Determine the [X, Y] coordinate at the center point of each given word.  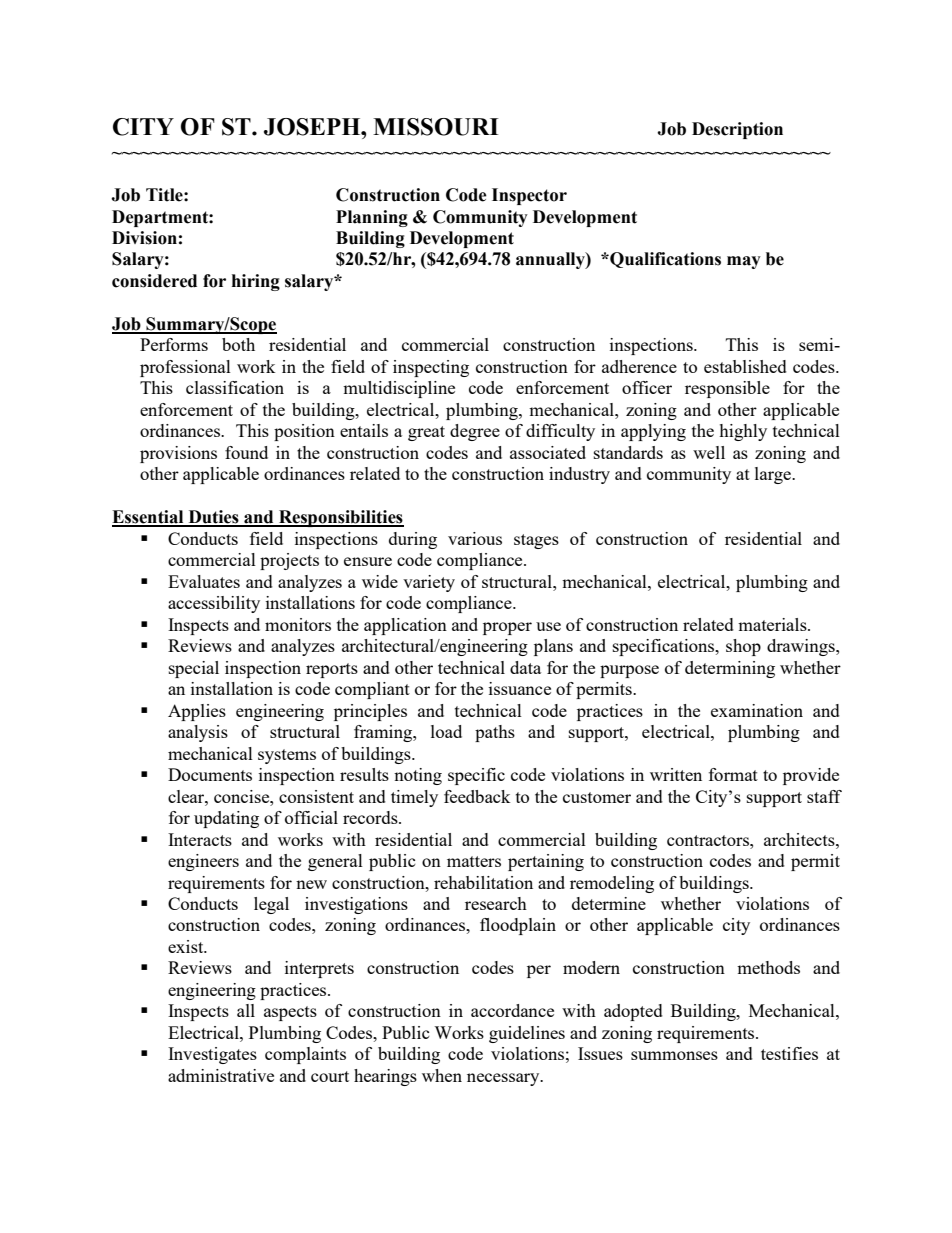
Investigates [212, 1055]
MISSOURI [436, 127]
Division [144, 238]
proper [507, 628]
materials [773, 624]
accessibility [214, 604]
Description [737, 130]
